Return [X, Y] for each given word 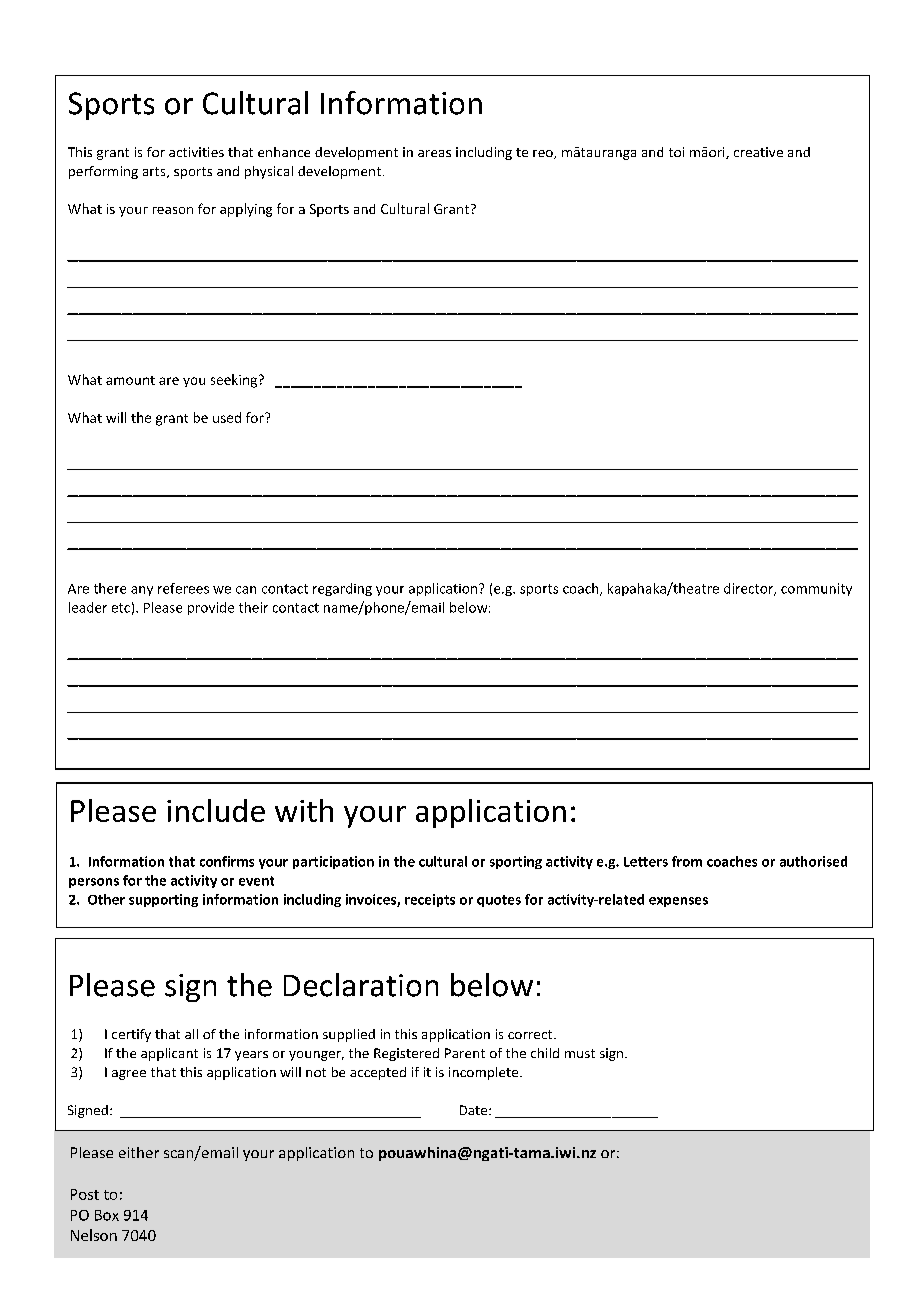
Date [475, 1110]
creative [758, 152]
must [580, 1053]
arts [155, 172]
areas [434, 153]
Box [107, 1215]
